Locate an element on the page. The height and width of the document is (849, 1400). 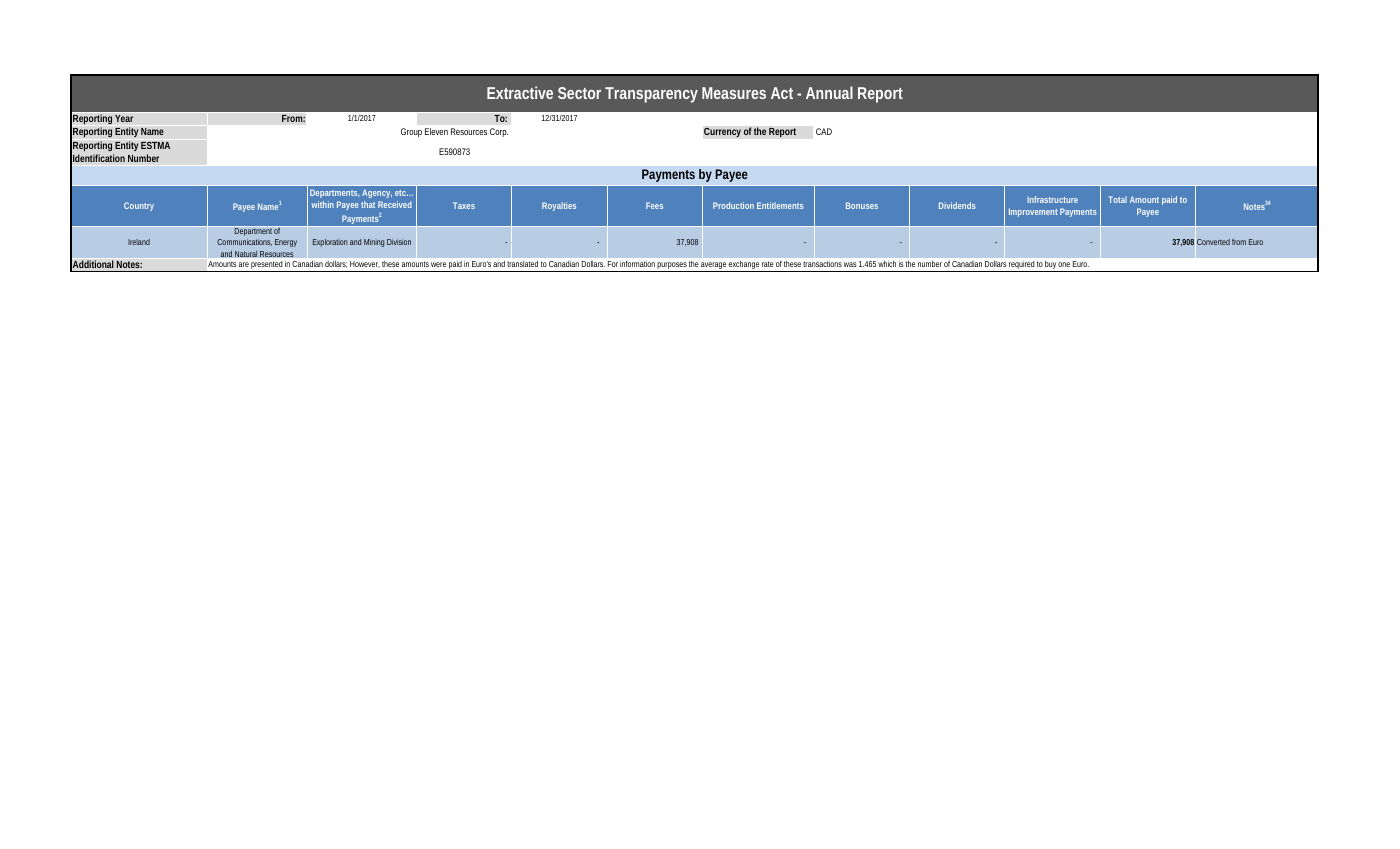
Transparency is located at coordinates (651, 95).
